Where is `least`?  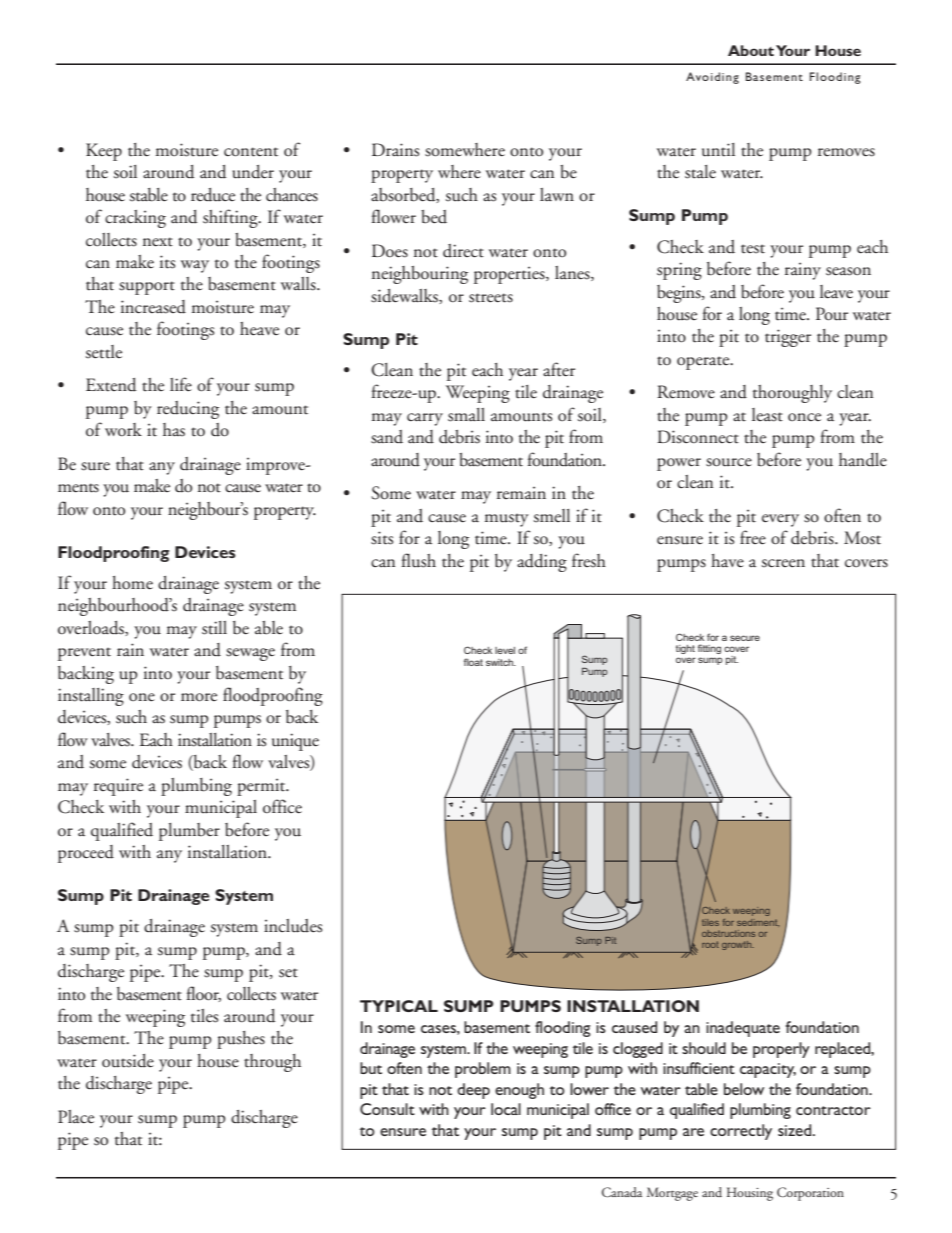 least is located at coordinates (767, 415).
